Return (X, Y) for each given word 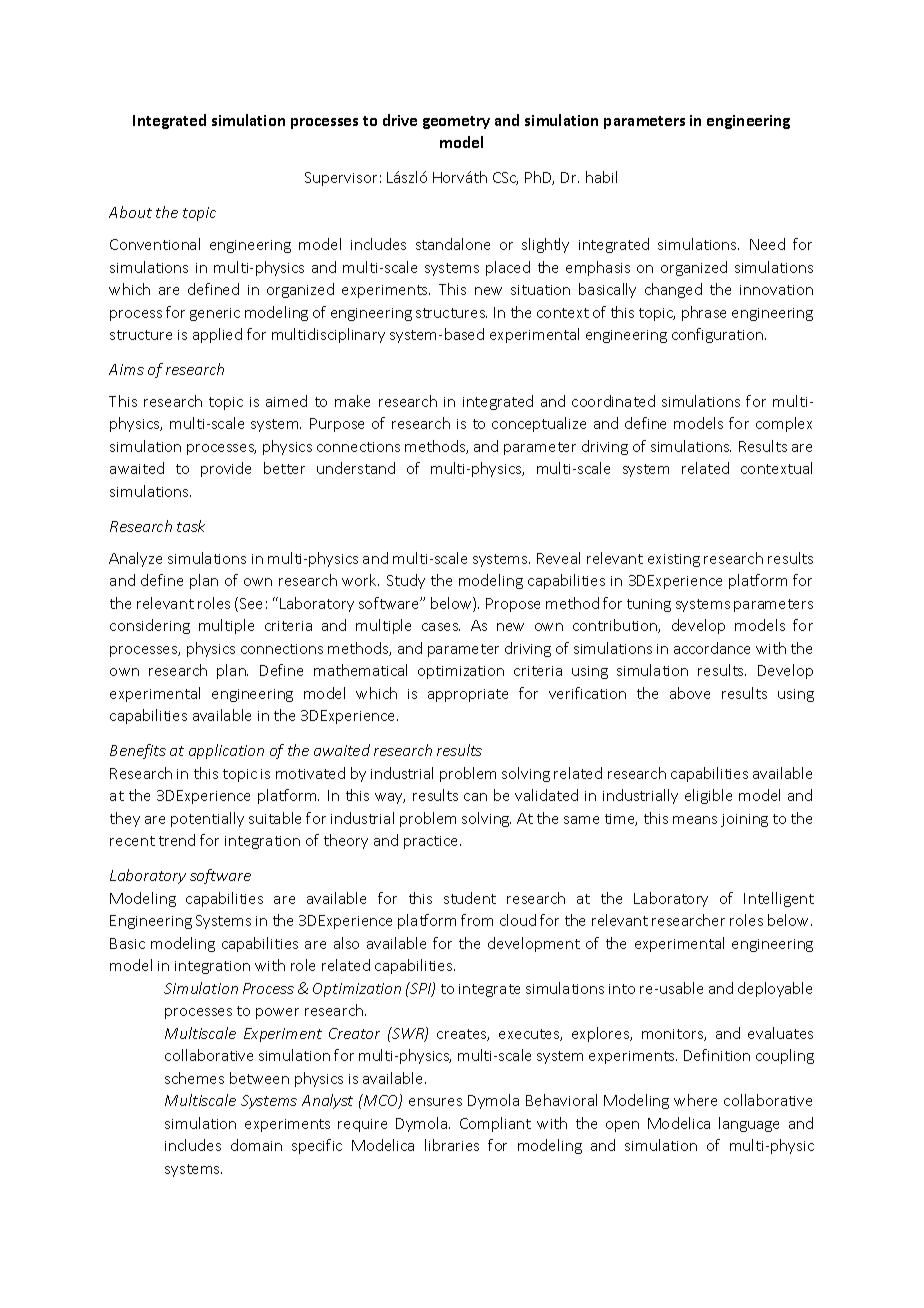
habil (601, 177)
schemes (194, 1078)
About (130, 212)
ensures (435, 1102)
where (695, 1100)
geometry (456, 122)
